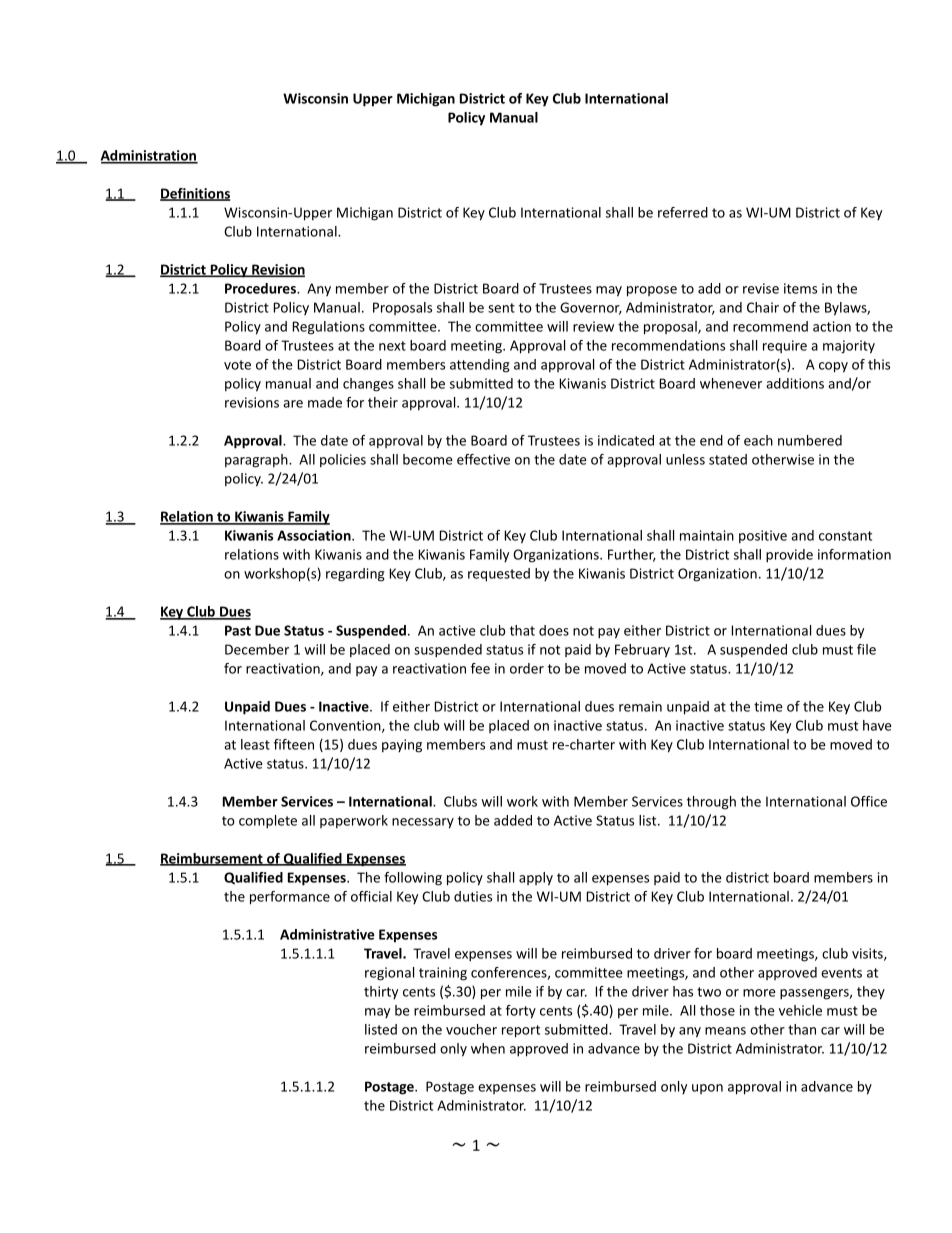 The width and height of the screenshot is (952, 1233). I want to click on Reimbursement, so click(212, 859).
